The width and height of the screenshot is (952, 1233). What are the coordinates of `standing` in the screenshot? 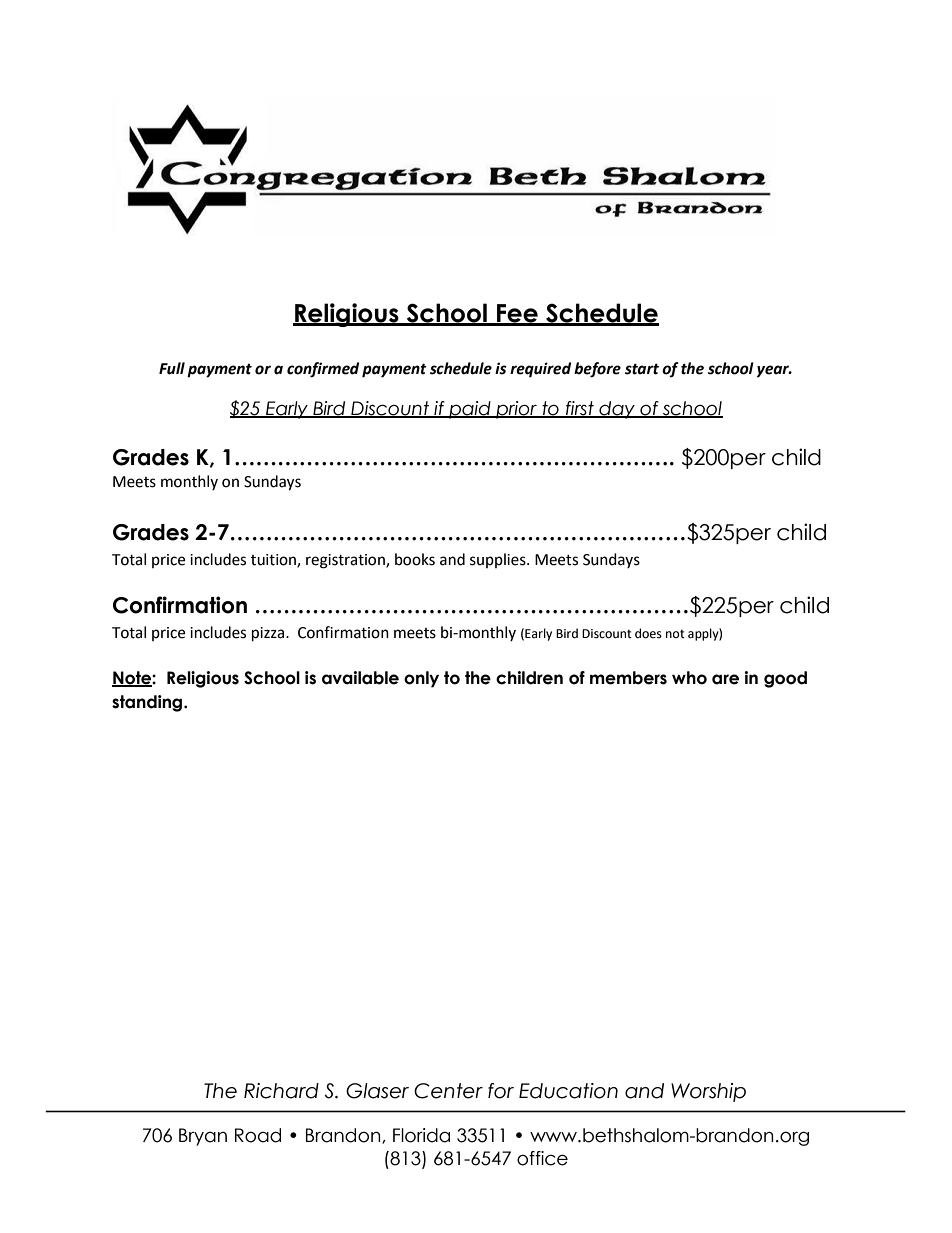 It's located at (148, 703).
